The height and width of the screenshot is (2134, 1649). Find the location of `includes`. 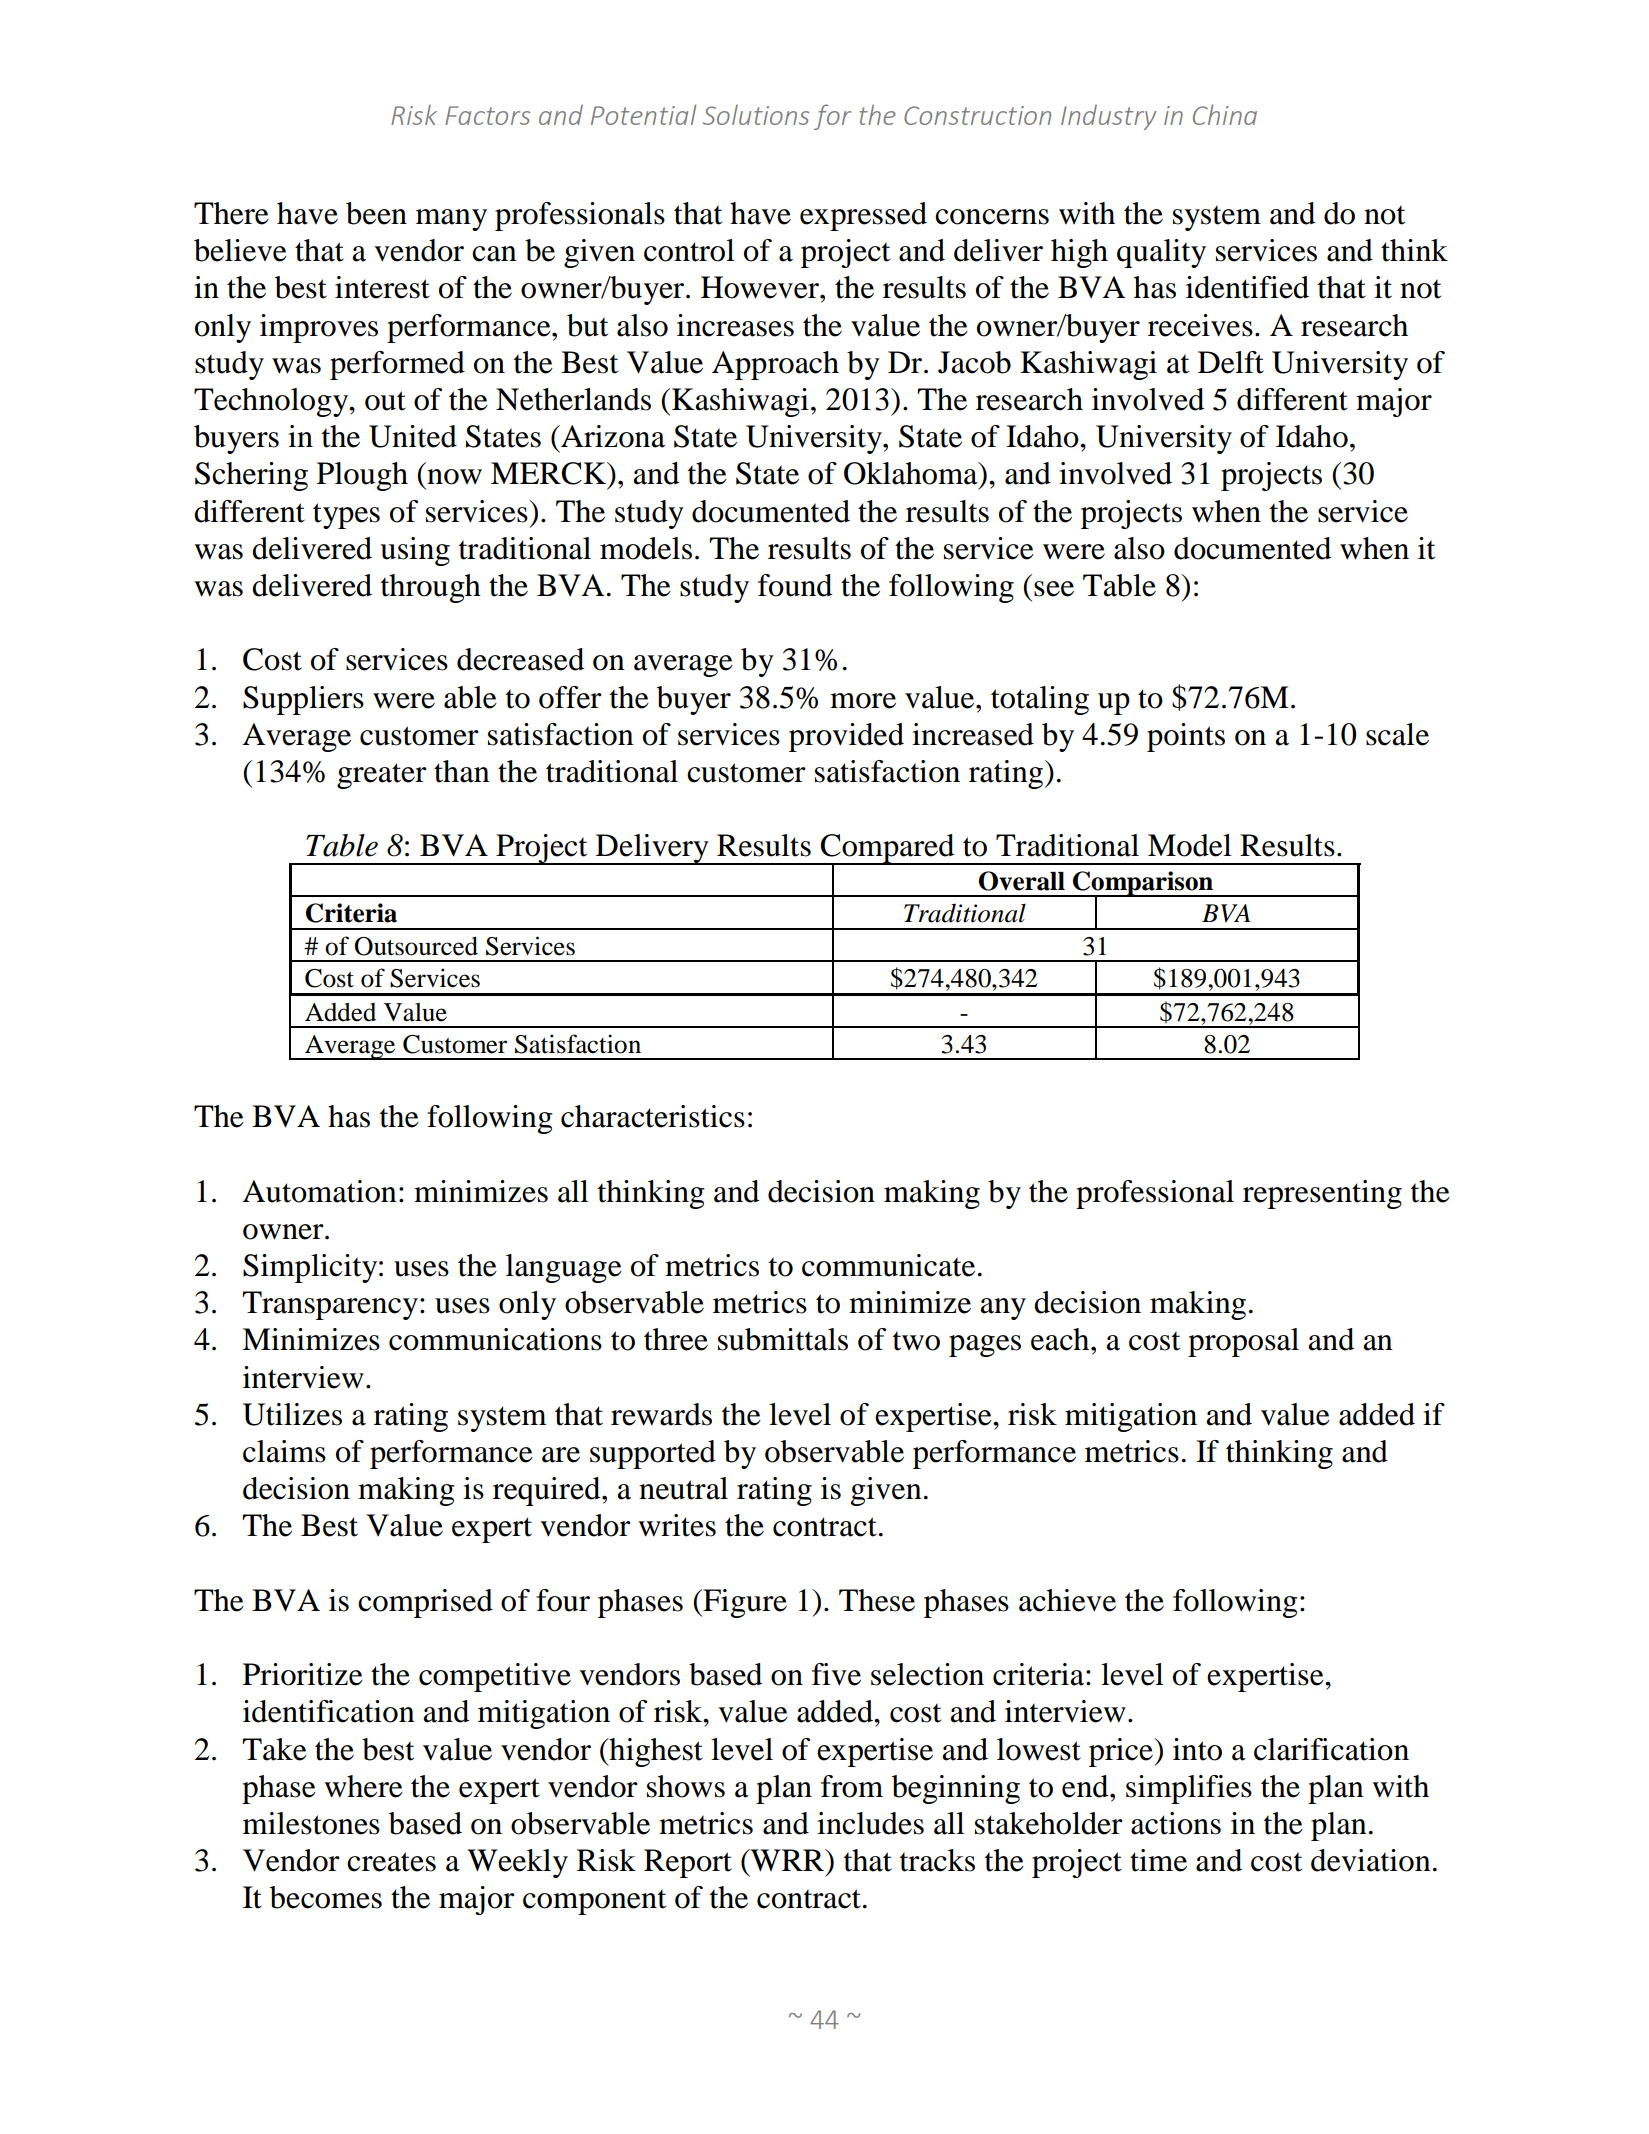

includes is located at coordinates (870, 1823).
